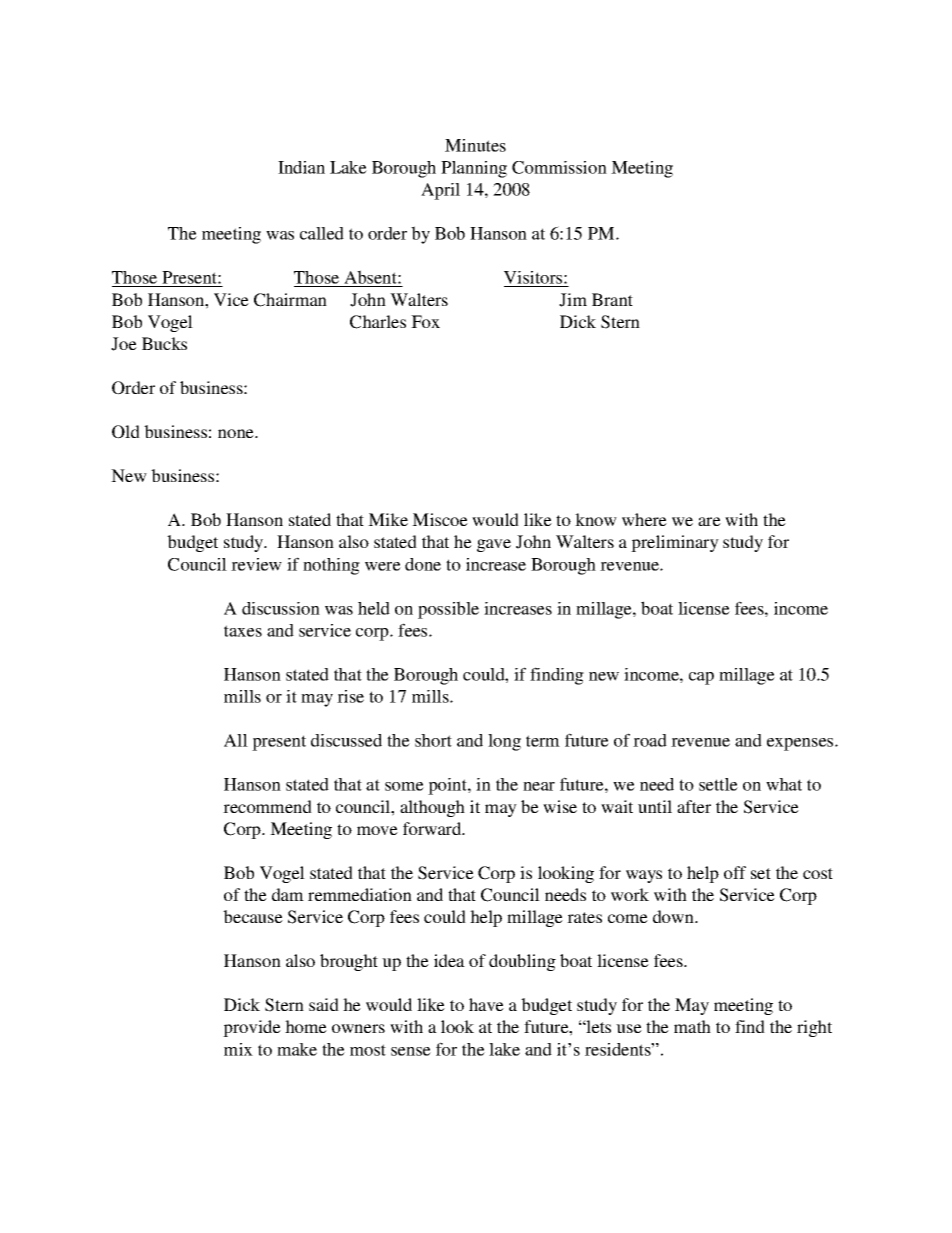 The width and height of the image is (952, 1233). What do you see at coordinates (675, 543) in the image?
I see `preliminary` at bounding box center [675, 543].
